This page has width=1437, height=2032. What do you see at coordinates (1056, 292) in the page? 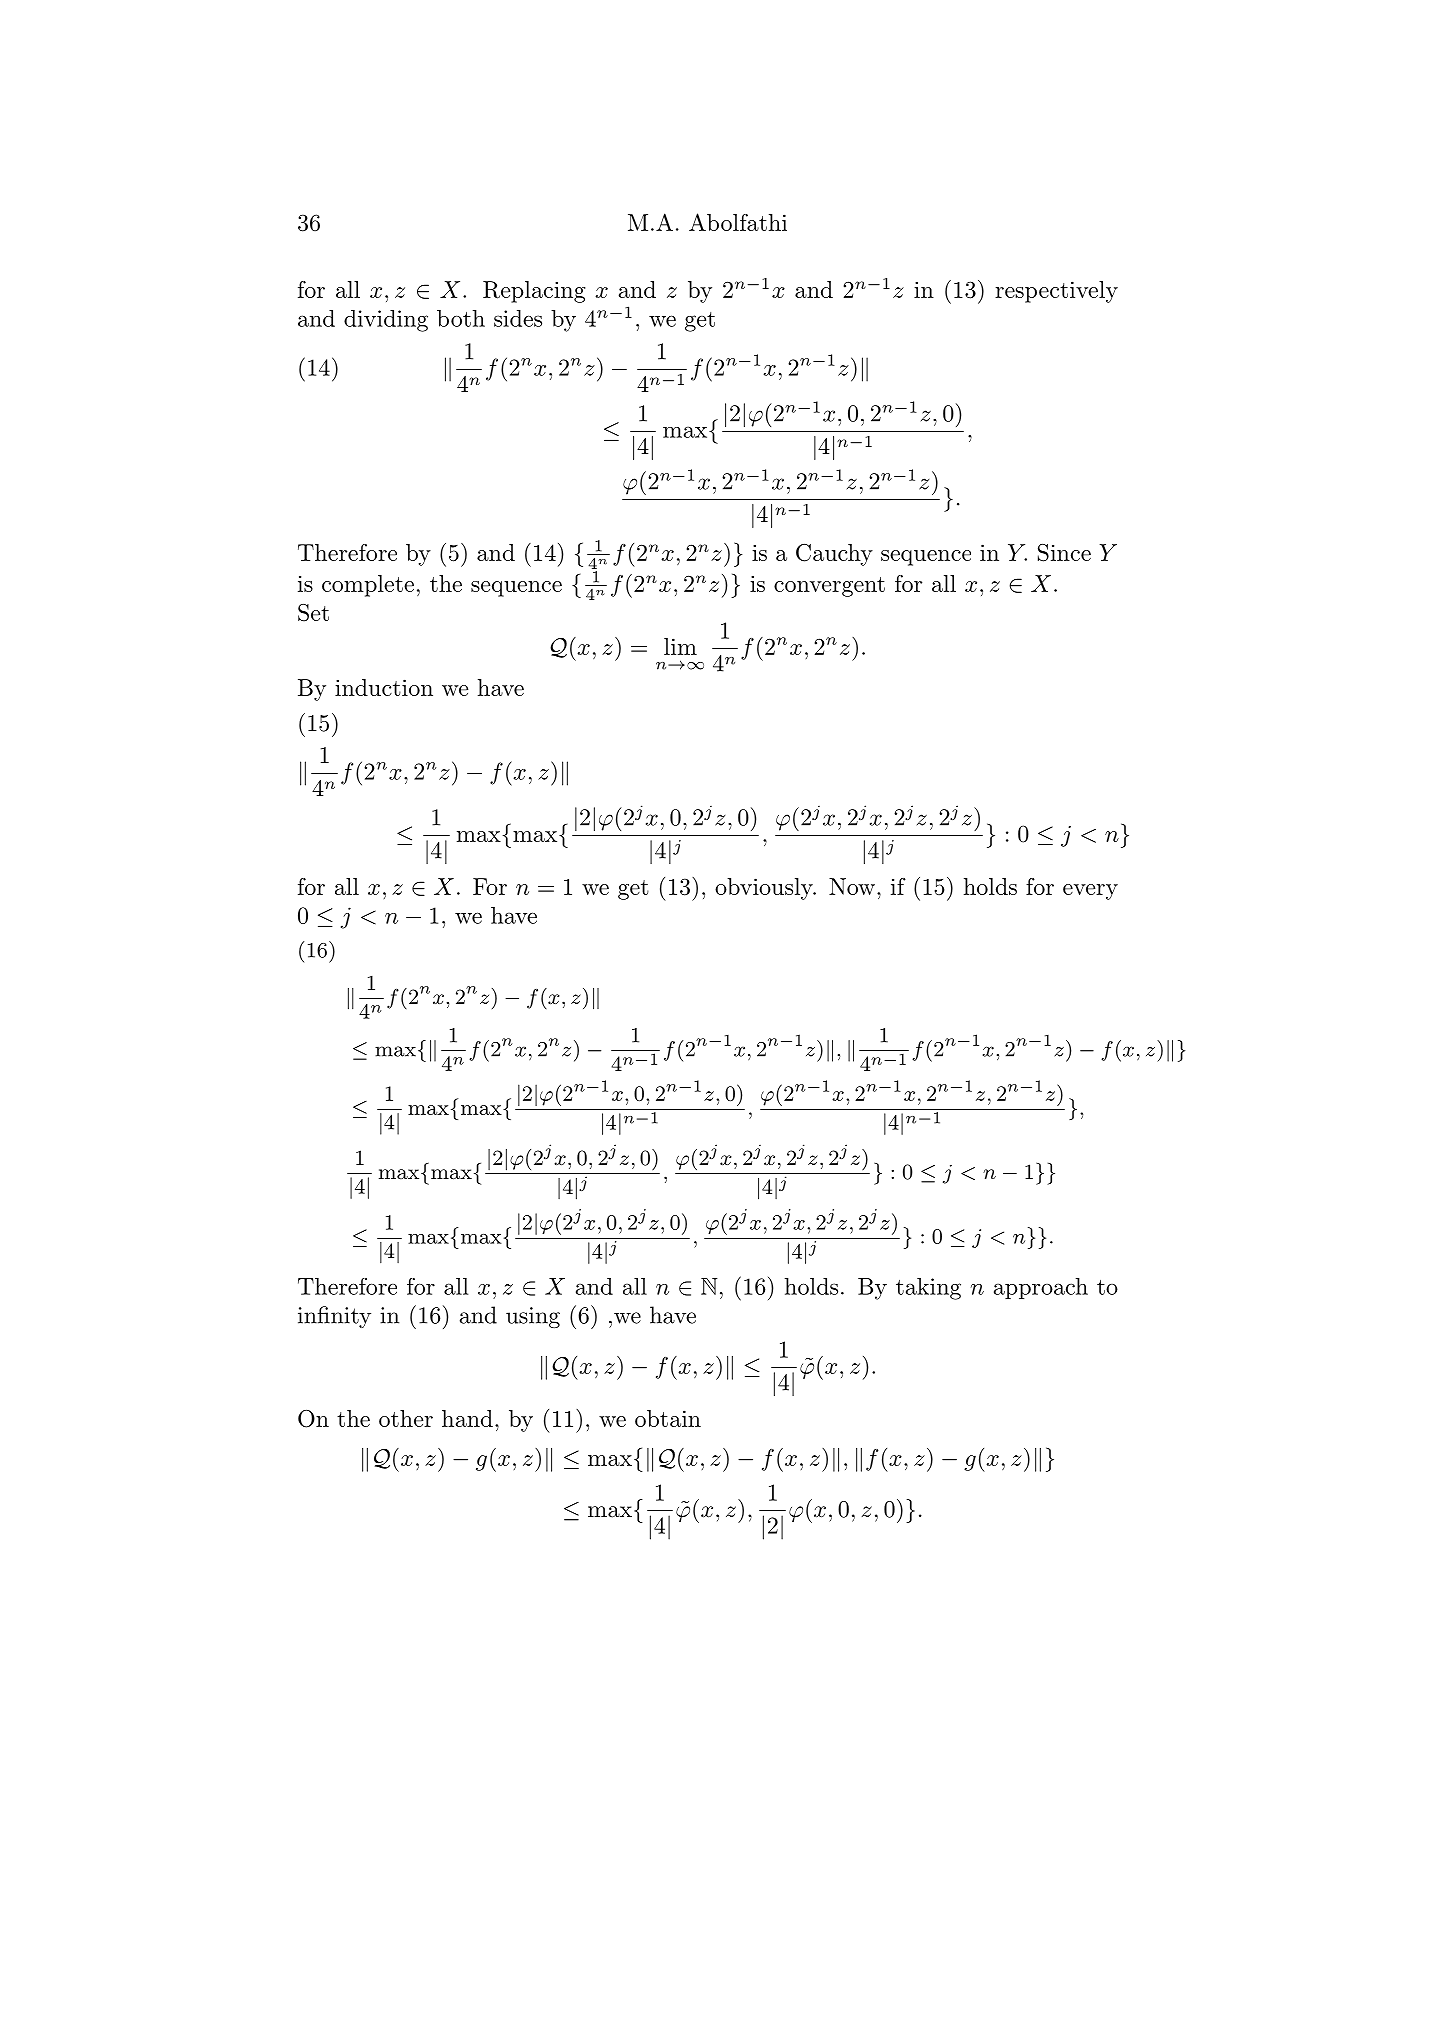
I see `respectively` at bounding box center [1056, 292].
